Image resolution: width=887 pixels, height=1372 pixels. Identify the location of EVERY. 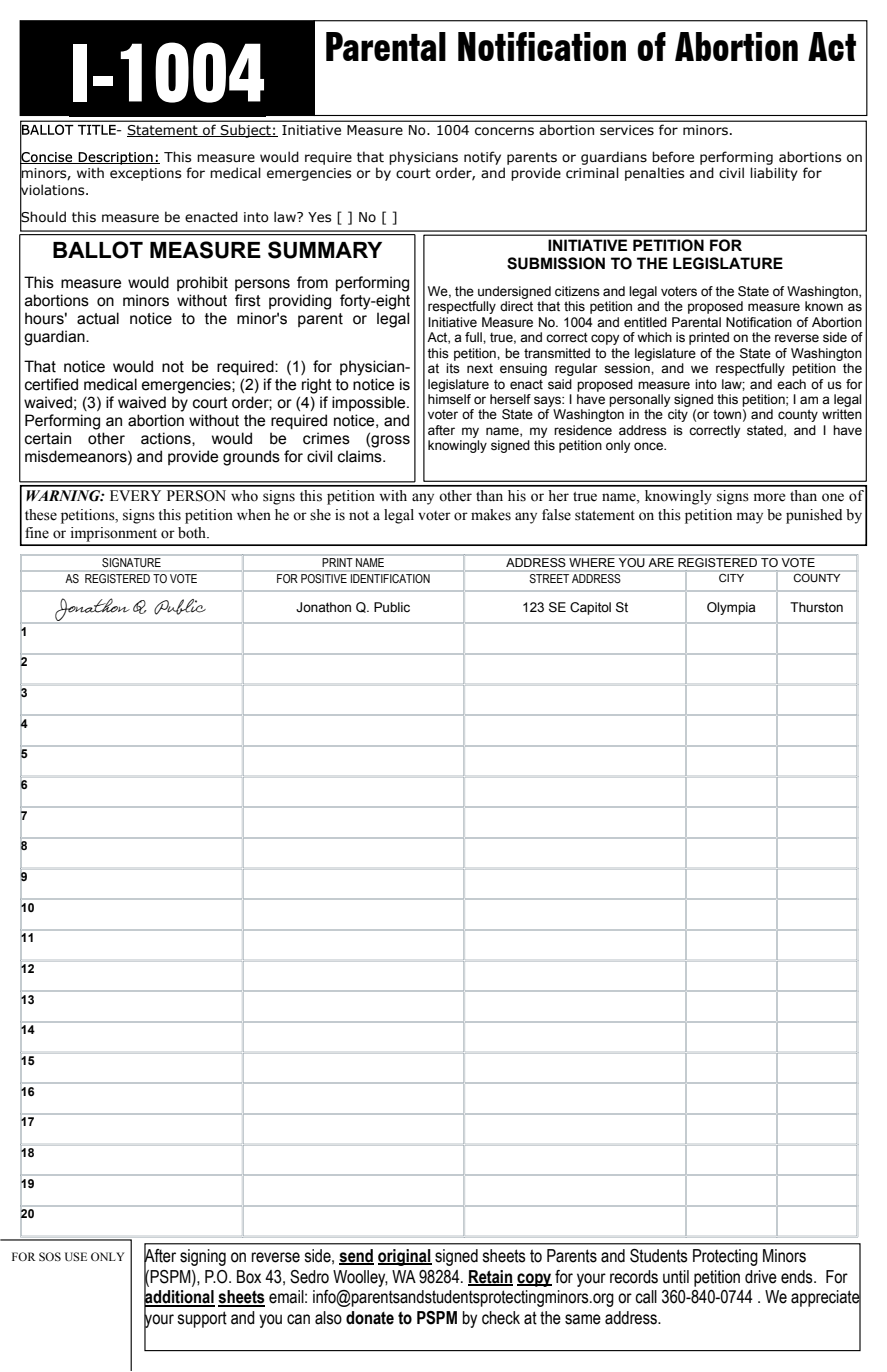
(135, 495).
